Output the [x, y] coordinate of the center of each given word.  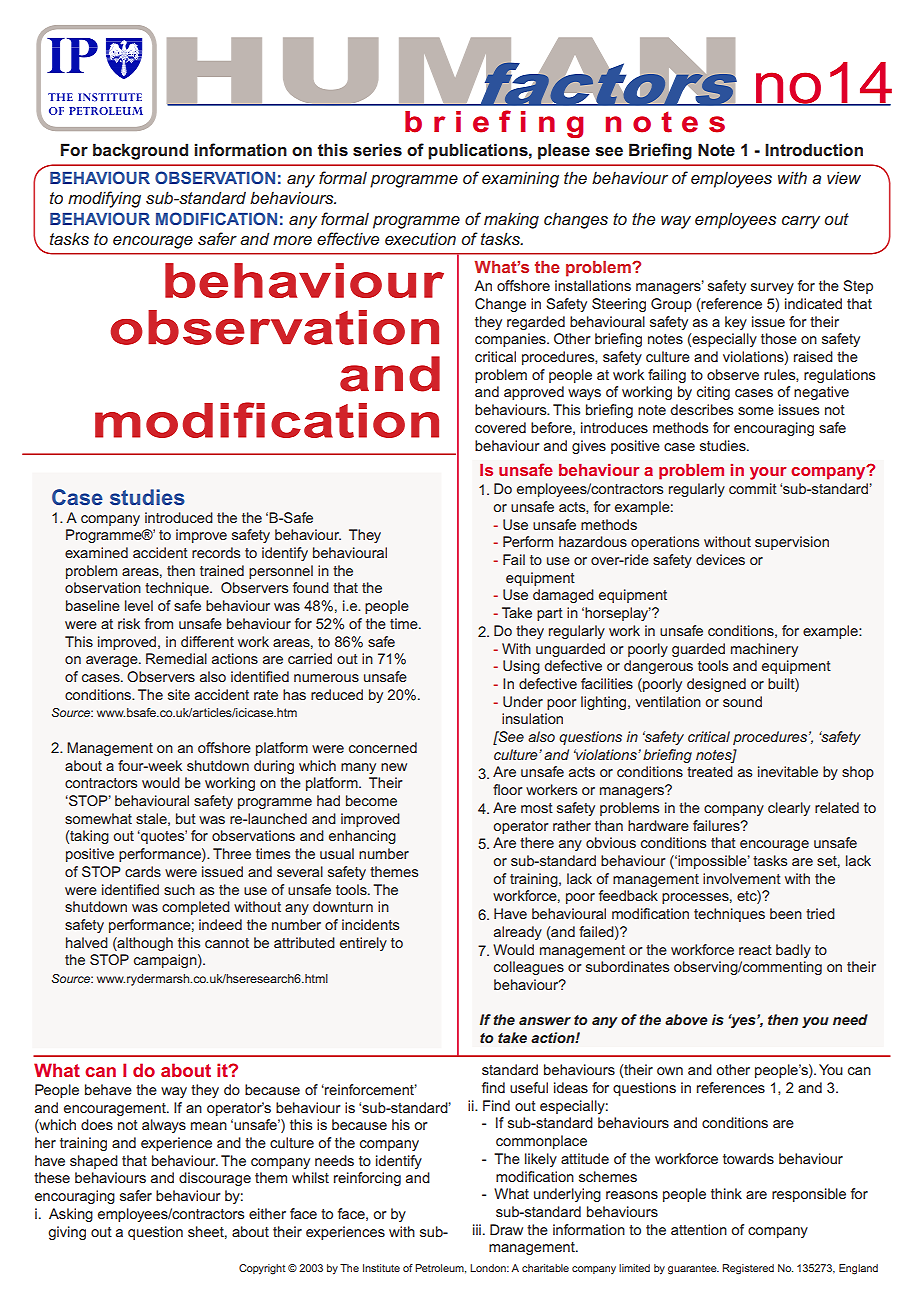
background [140, 151]
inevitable [788, 771]
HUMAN [452, 71]
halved [87, 942]
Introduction [814, 149]
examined [96, 552]
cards [143, 871]
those [779, 338]
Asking [71, 1215]
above [686, 1019]
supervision [792, 543]
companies [511, 340]
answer [545, 1021]
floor [508, 789]
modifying [104, 199]
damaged [563, 596]
